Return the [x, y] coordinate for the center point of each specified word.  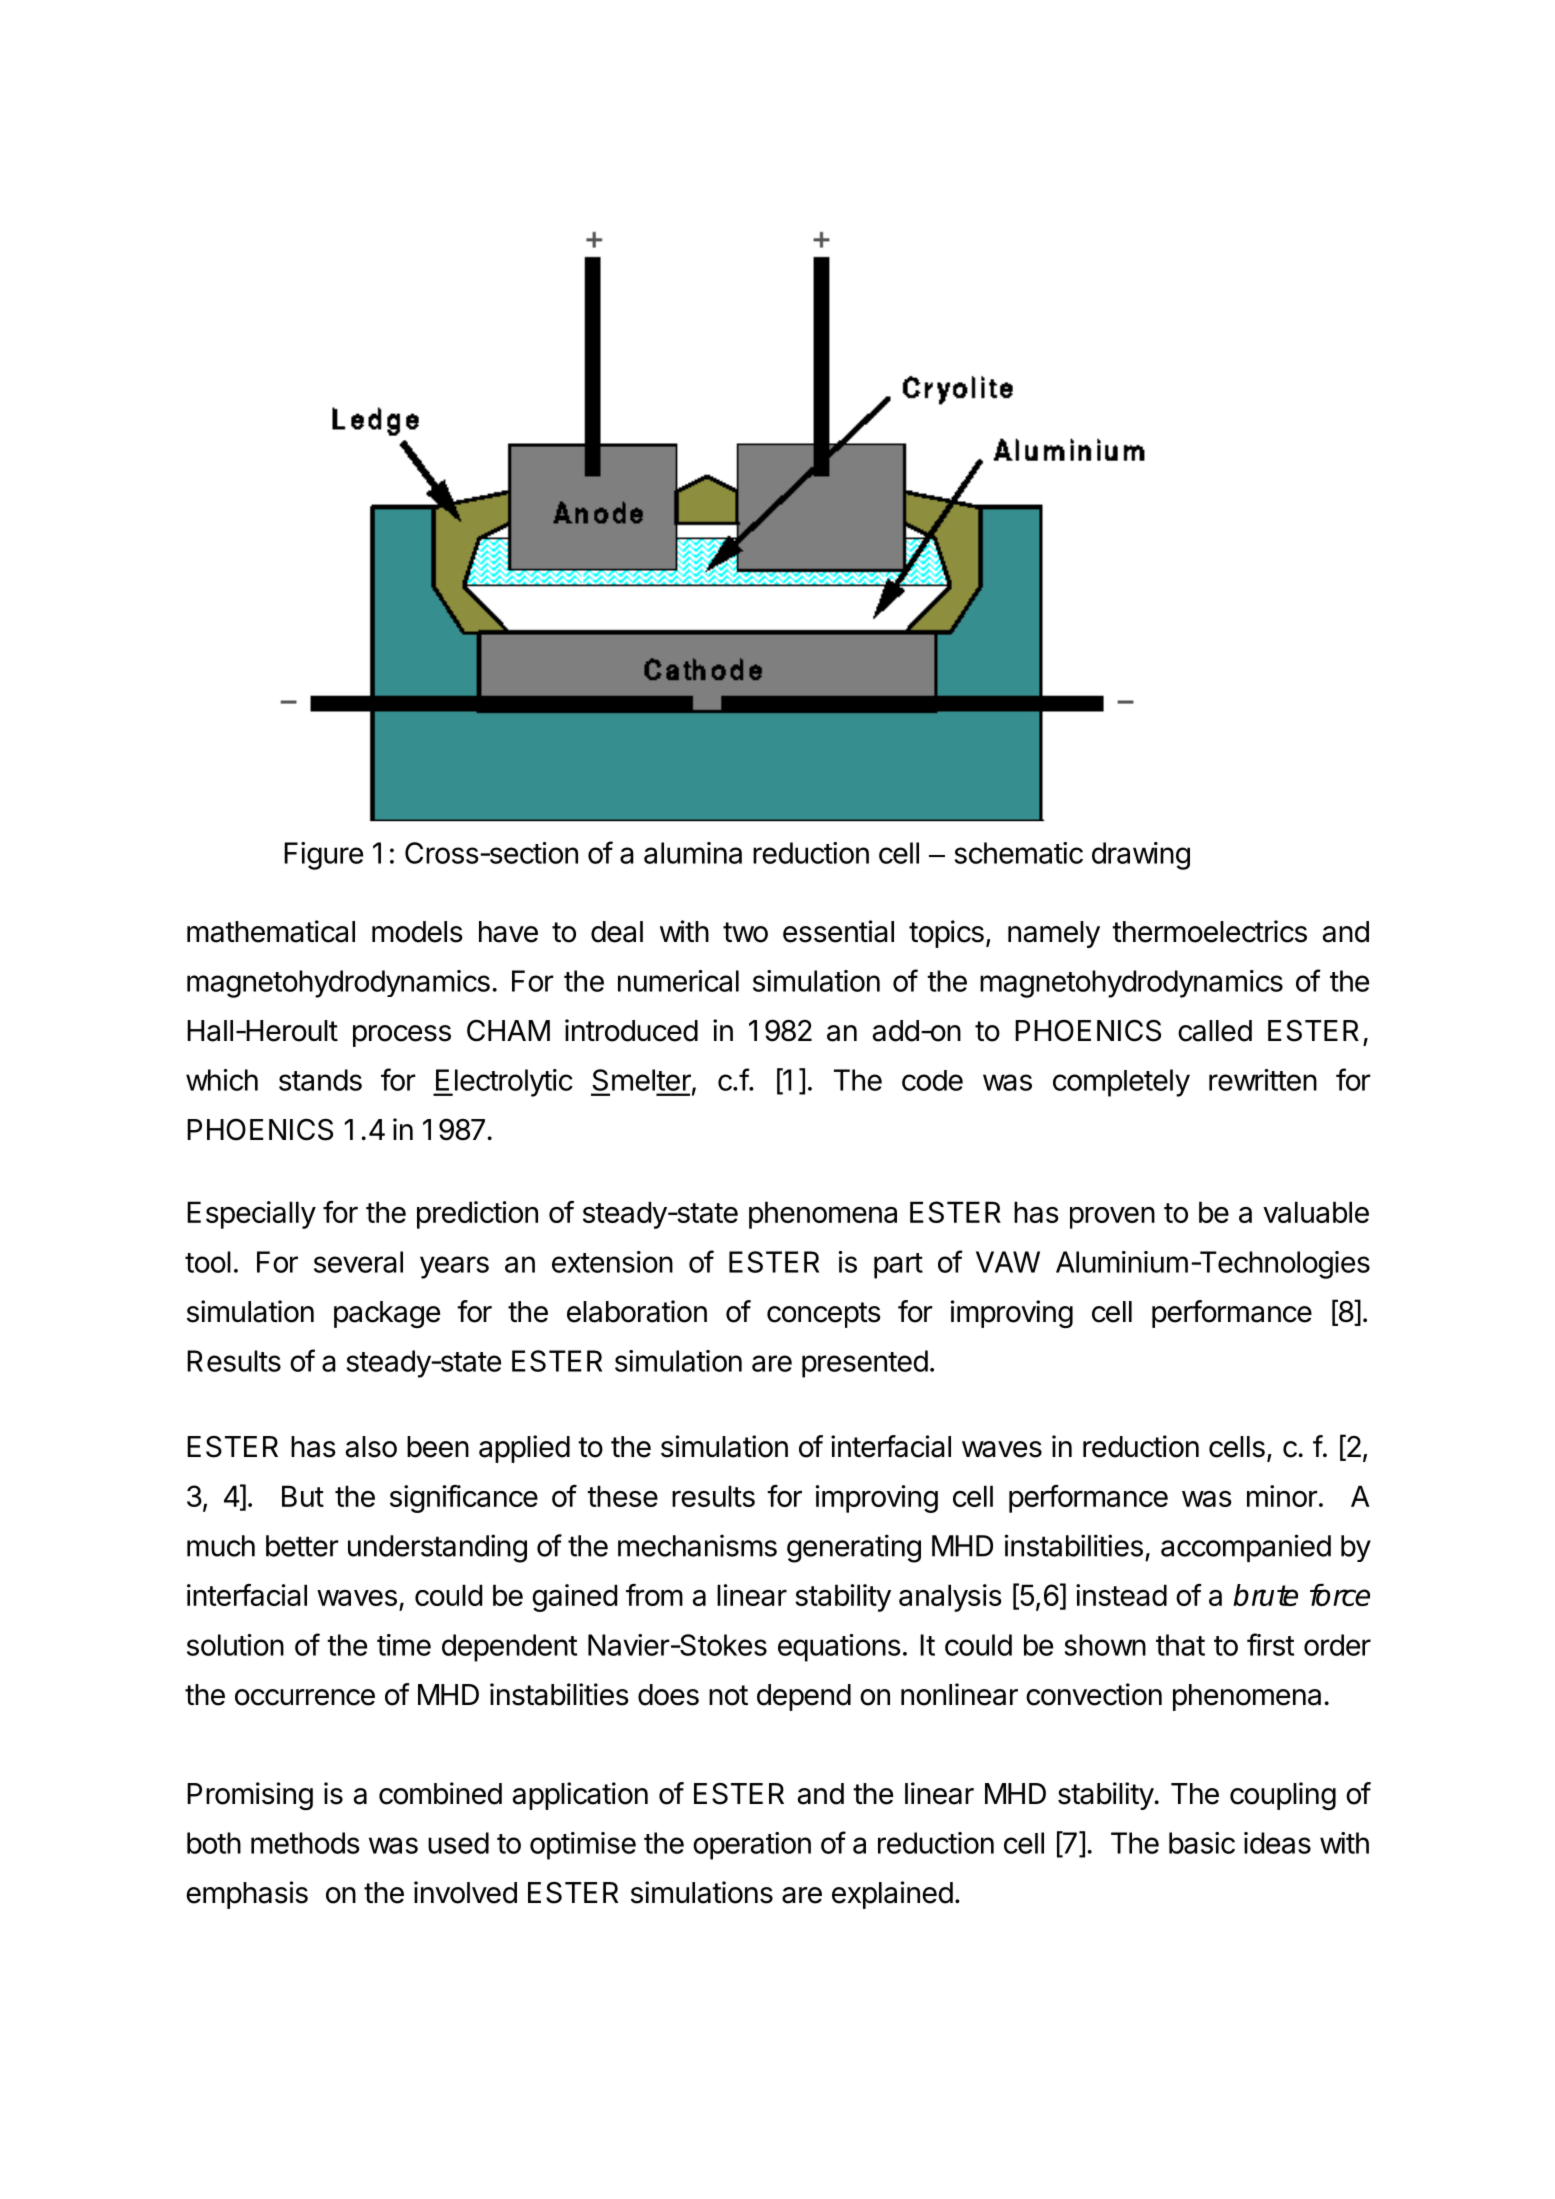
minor [1282, 1496]
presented [865, 1364]
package [387, 1314]
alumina [693, 853]
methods [305, 1843]
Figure [323, 856]
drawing [1141, 856]
